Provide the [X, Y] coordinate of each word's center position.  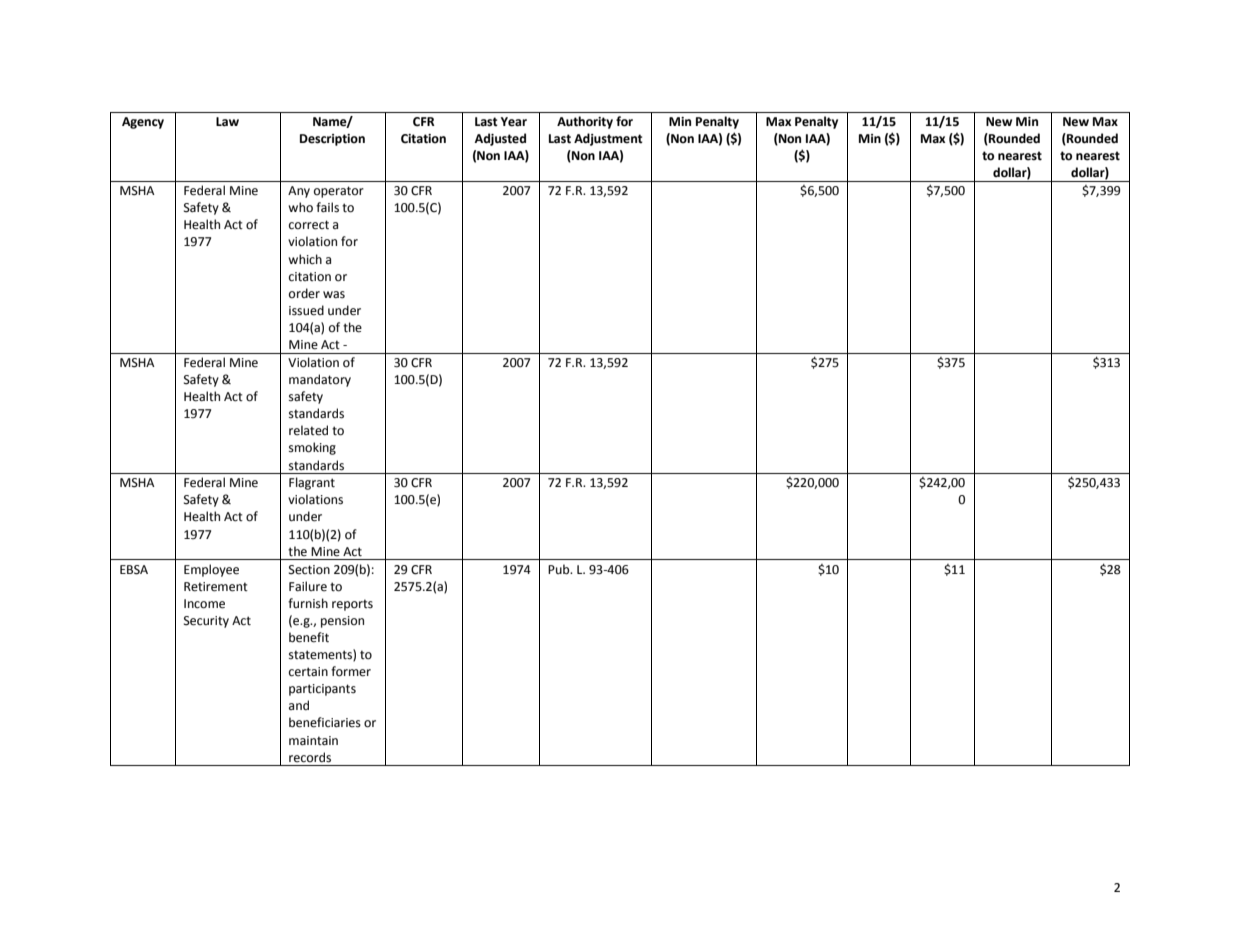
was [334, 295]
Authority [585, 122]
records [310, 757]
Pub [560, 569]
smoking [312, 448]
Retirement [216, 587]
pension [342, 622]
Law [227, 122]
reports [352, 605]
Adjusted [500, 139]
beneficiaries [325, 722]
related [308, 430]
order [304, 293]
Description [332, 140]
